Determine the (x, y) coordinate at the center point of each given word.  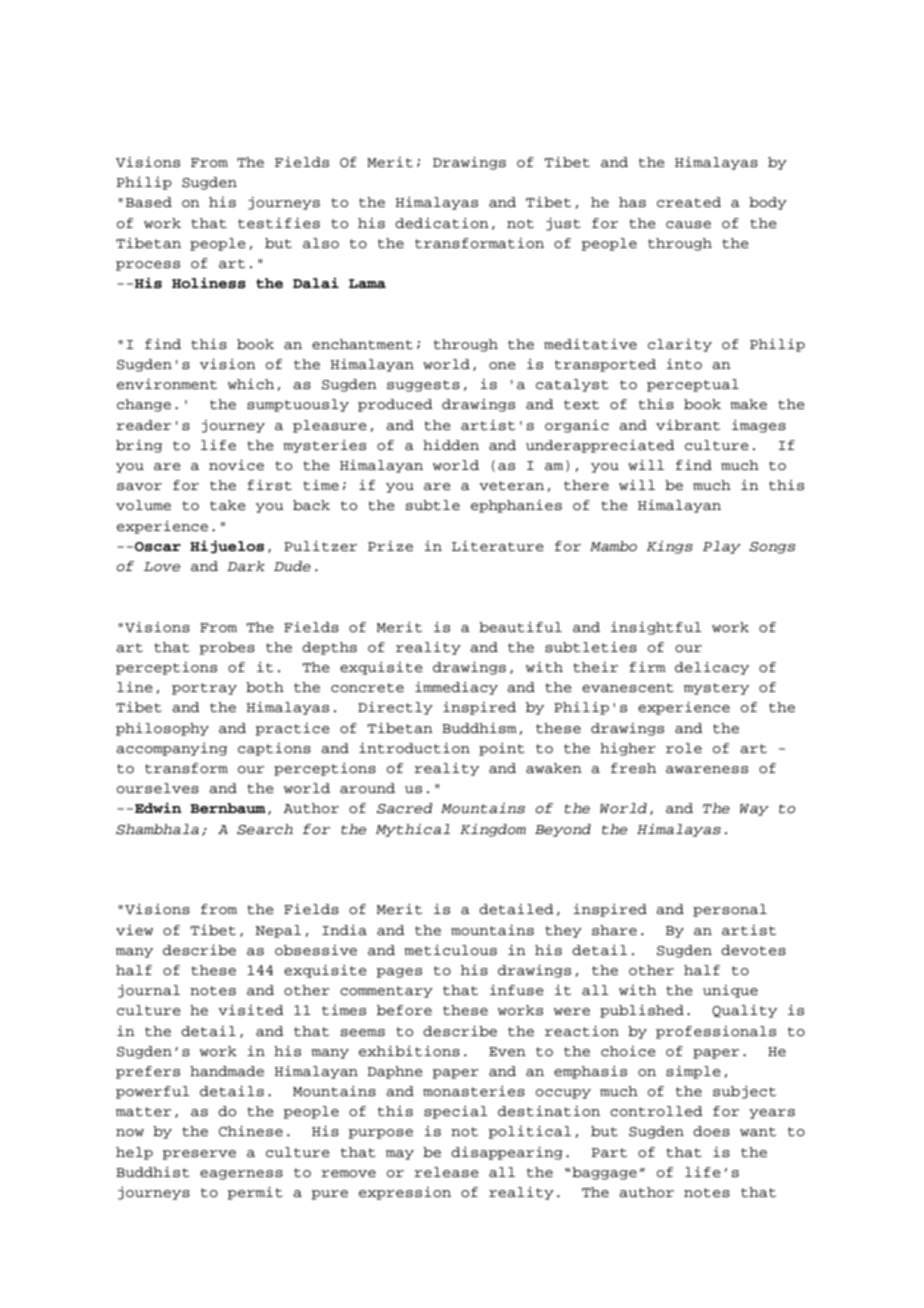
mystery (716, 689)
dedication (442, 223)
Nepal (278, 931)
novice (236, 465)
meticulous (450, 950)
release (446, 1172)
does (711, 1131)
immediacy (456, 688)
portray (204, 689)
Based (149, 202)
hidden (451, 445)
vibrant (688, 425)
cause (688, 225)
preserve (199, 1155)
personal (730, 910)
